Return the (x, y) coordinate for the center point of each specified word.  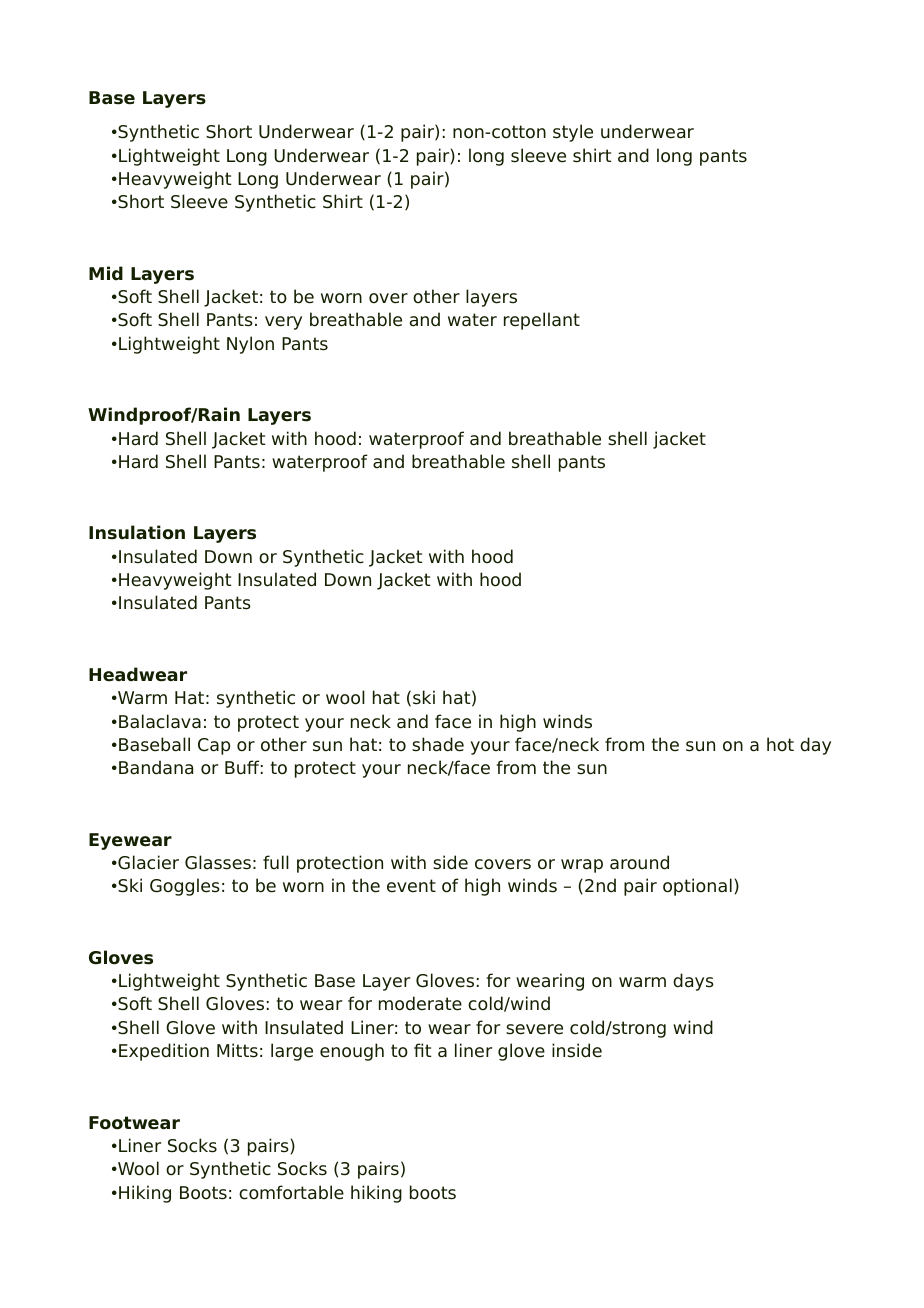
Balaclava (160, 721)
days (693, 982)
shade (438, 744)
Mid (106, 273)
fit (423, 1050)
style (573, 133)
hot (780, 744)
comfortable (291, 1192)
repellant (542, 321)
